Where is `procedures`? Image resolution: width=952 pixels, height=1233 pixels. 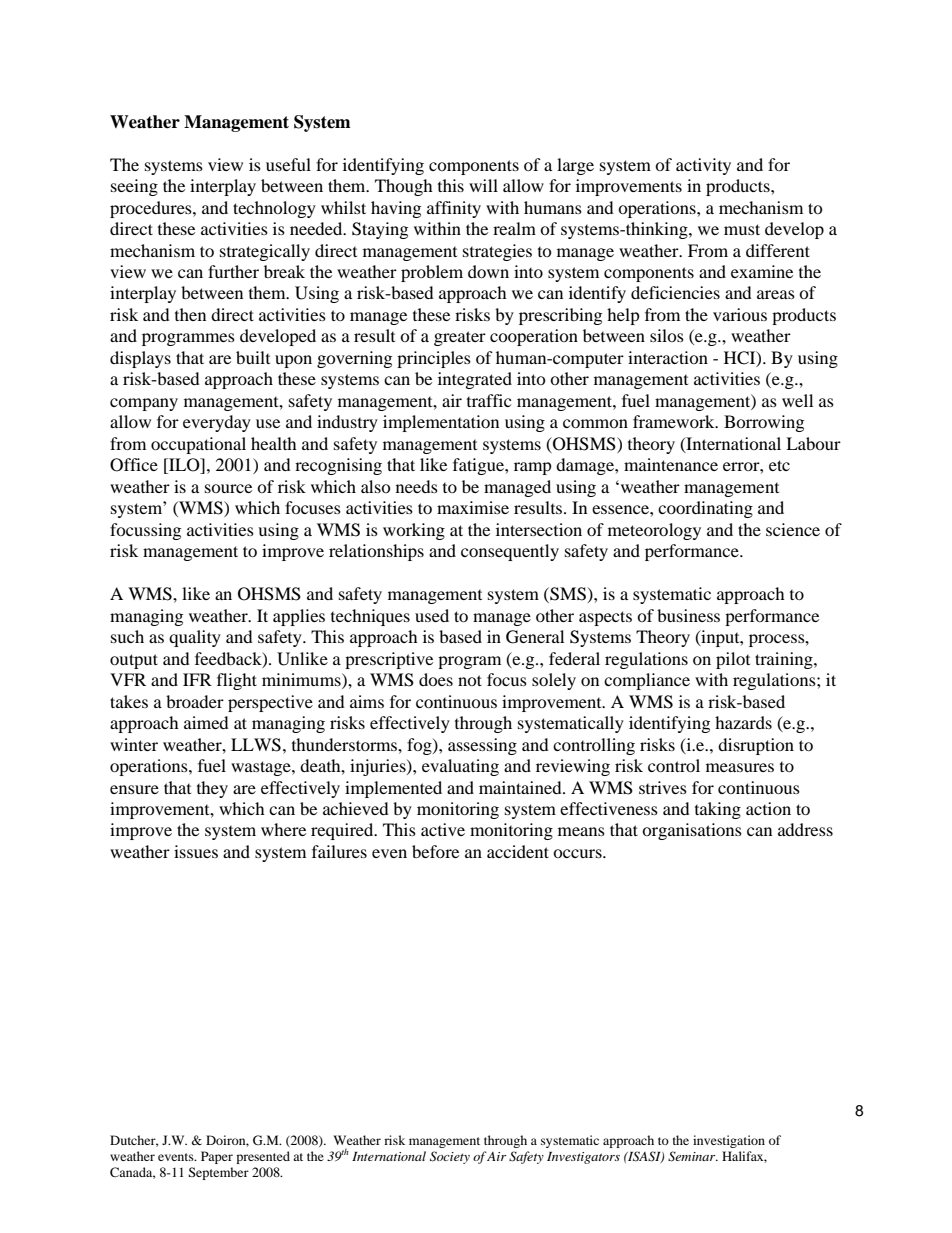
procedures is located at coordinates (152, 209).
